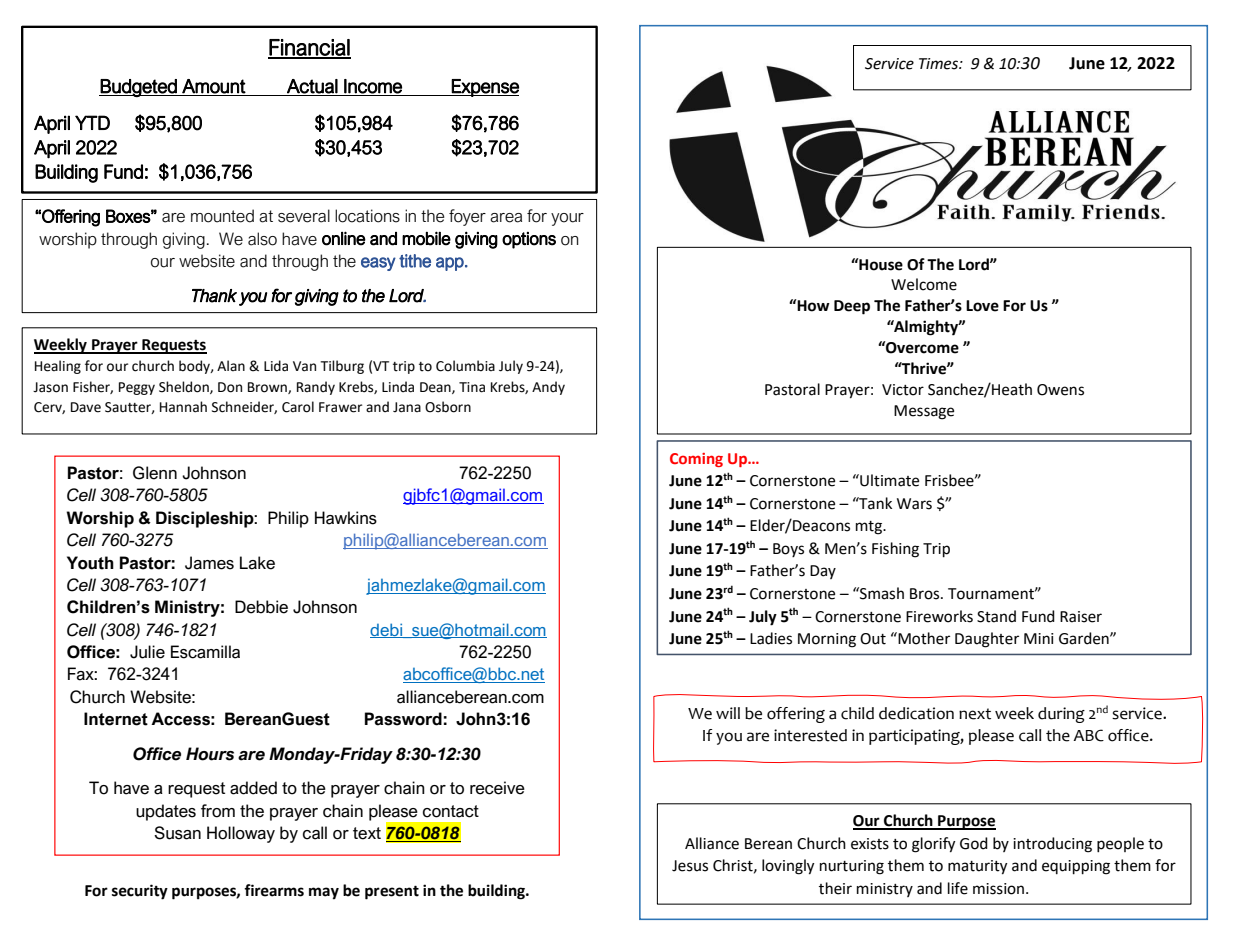 The height and width of the screenshot is (952, 1233). I want to click on Coming, so click(696, 460).
